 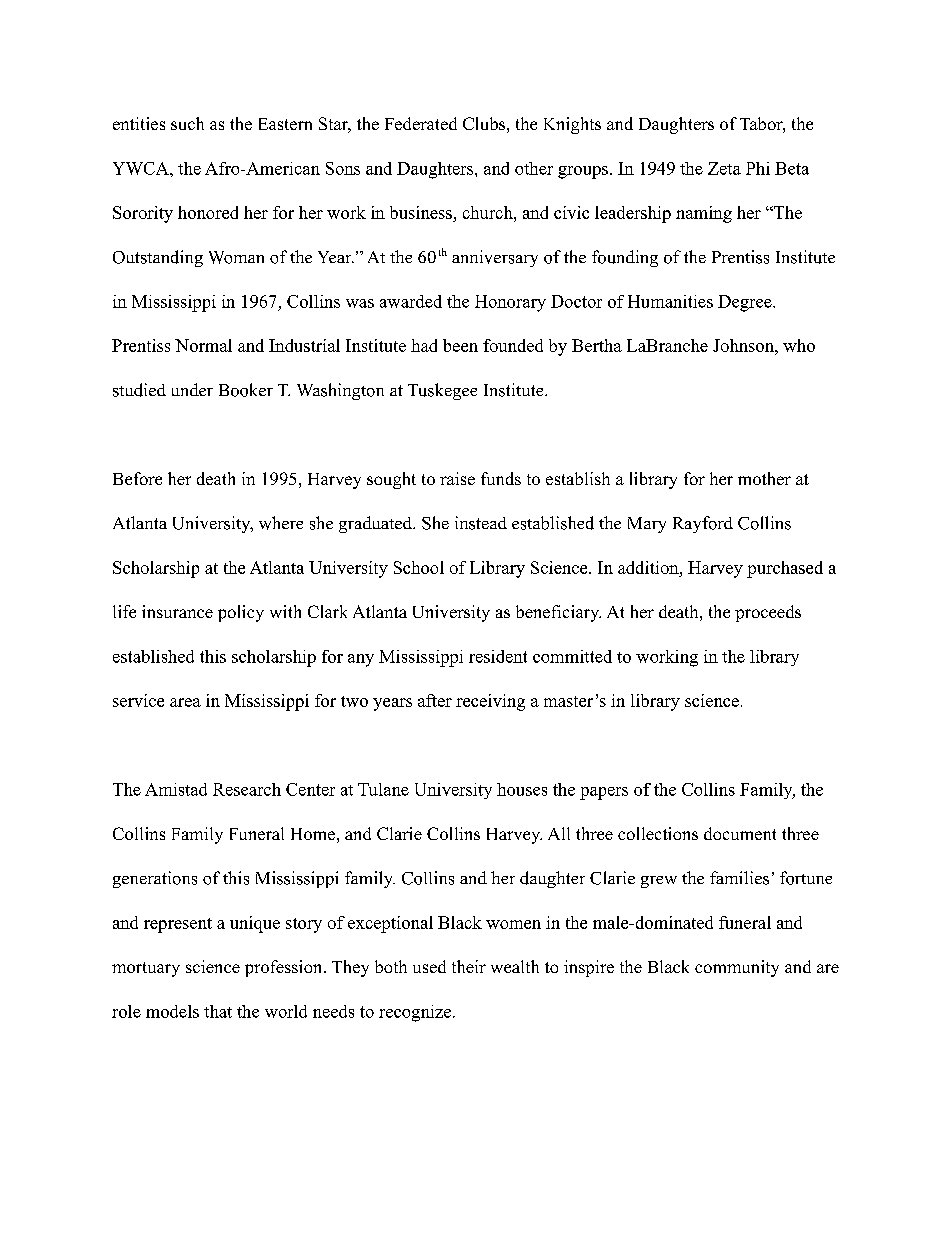 I want to click on Clubs, so click(x=484, y=123).
